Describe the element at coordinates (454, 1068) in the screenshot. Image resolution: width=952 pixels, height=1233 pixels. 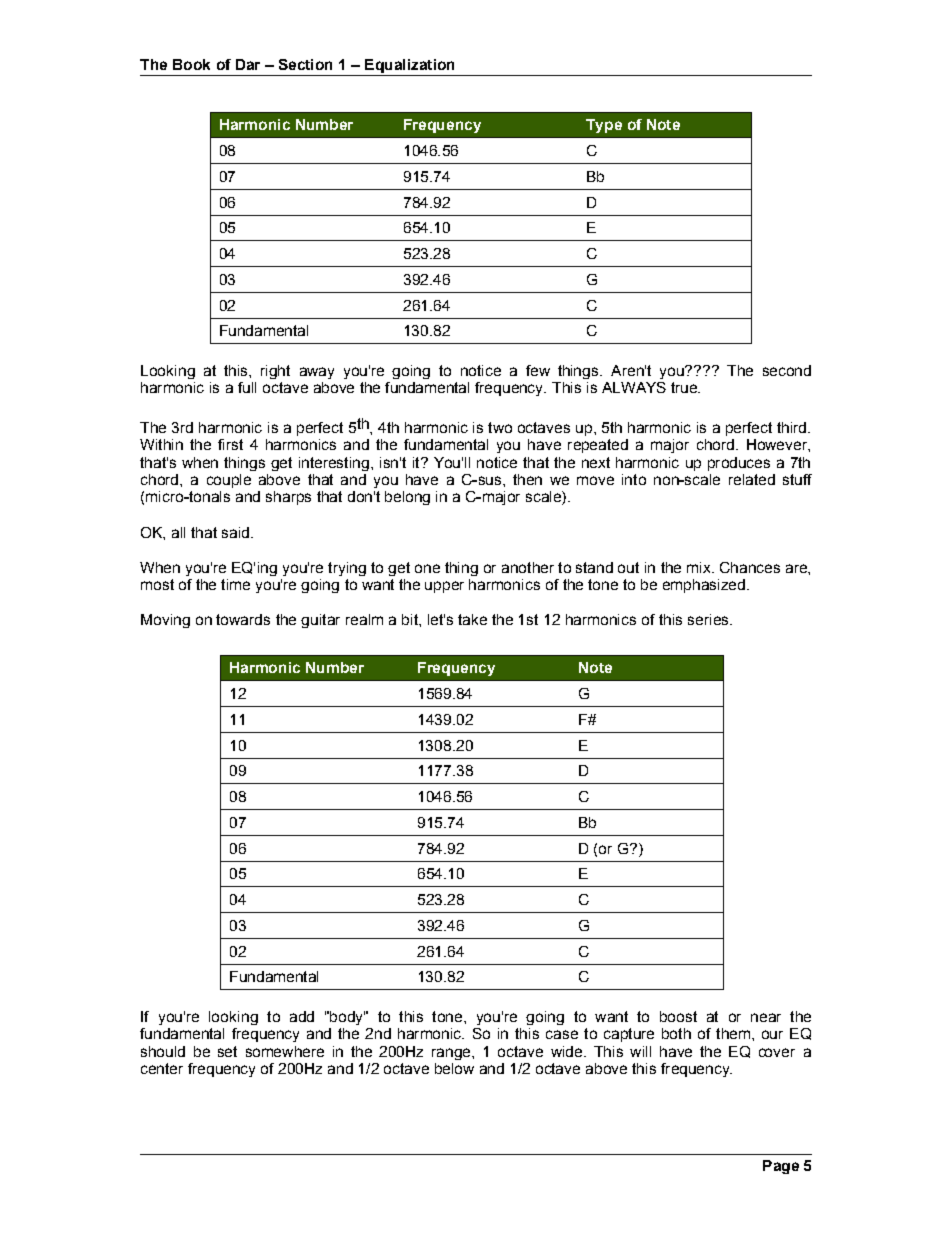
I see `below` at that location.
